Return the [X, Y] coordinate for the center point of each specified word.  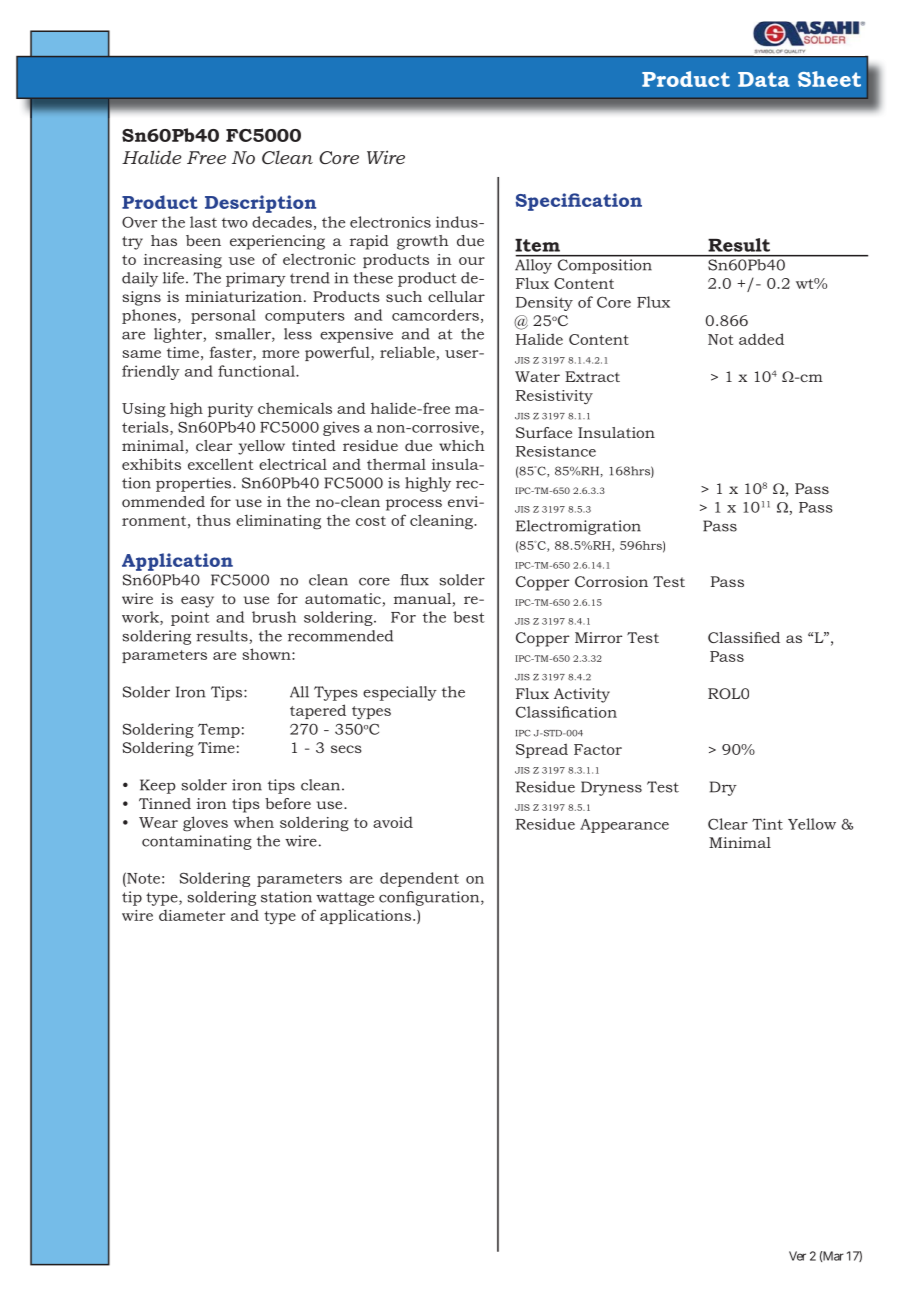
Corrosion [611, 581]
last [203, 222]
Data [764, 79]
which [462, 445]
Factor [598, 749]
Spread [542, 750]
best [469, 617]
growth [423, 242]
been [203, 240]
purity [230, 410]
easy [197, 602]
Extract [592, 376]
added [761, 339]
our [472, 261]
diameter [192, 915]
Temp [219, 730]
